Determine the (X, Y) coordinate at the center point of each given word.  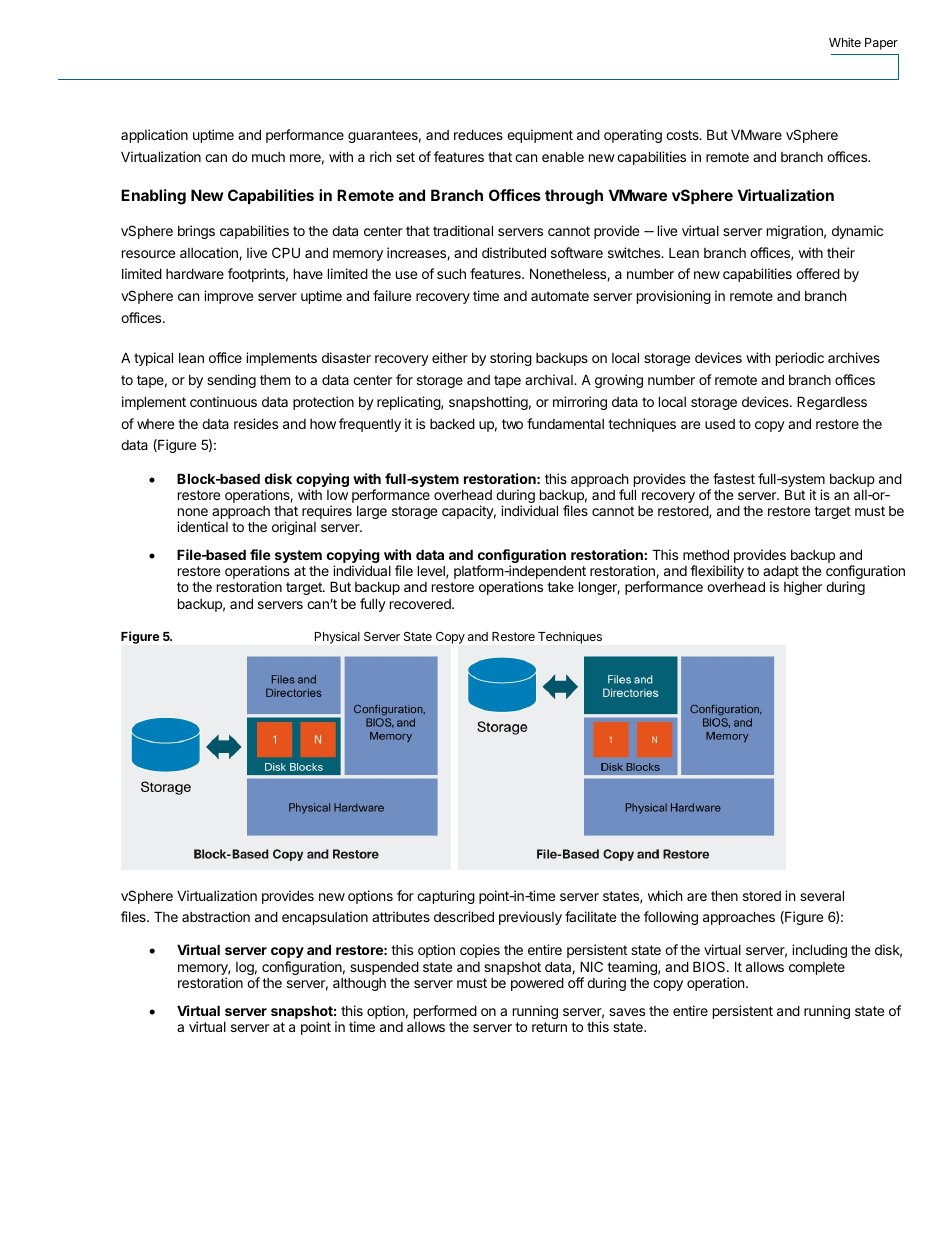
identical (202, 526)
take (560, 587)
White (845, 42)
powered (537, 984)
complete (817, 968)
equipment (540, 136)
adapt (781, 573)
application (154, 136)
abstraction (216, 916)
